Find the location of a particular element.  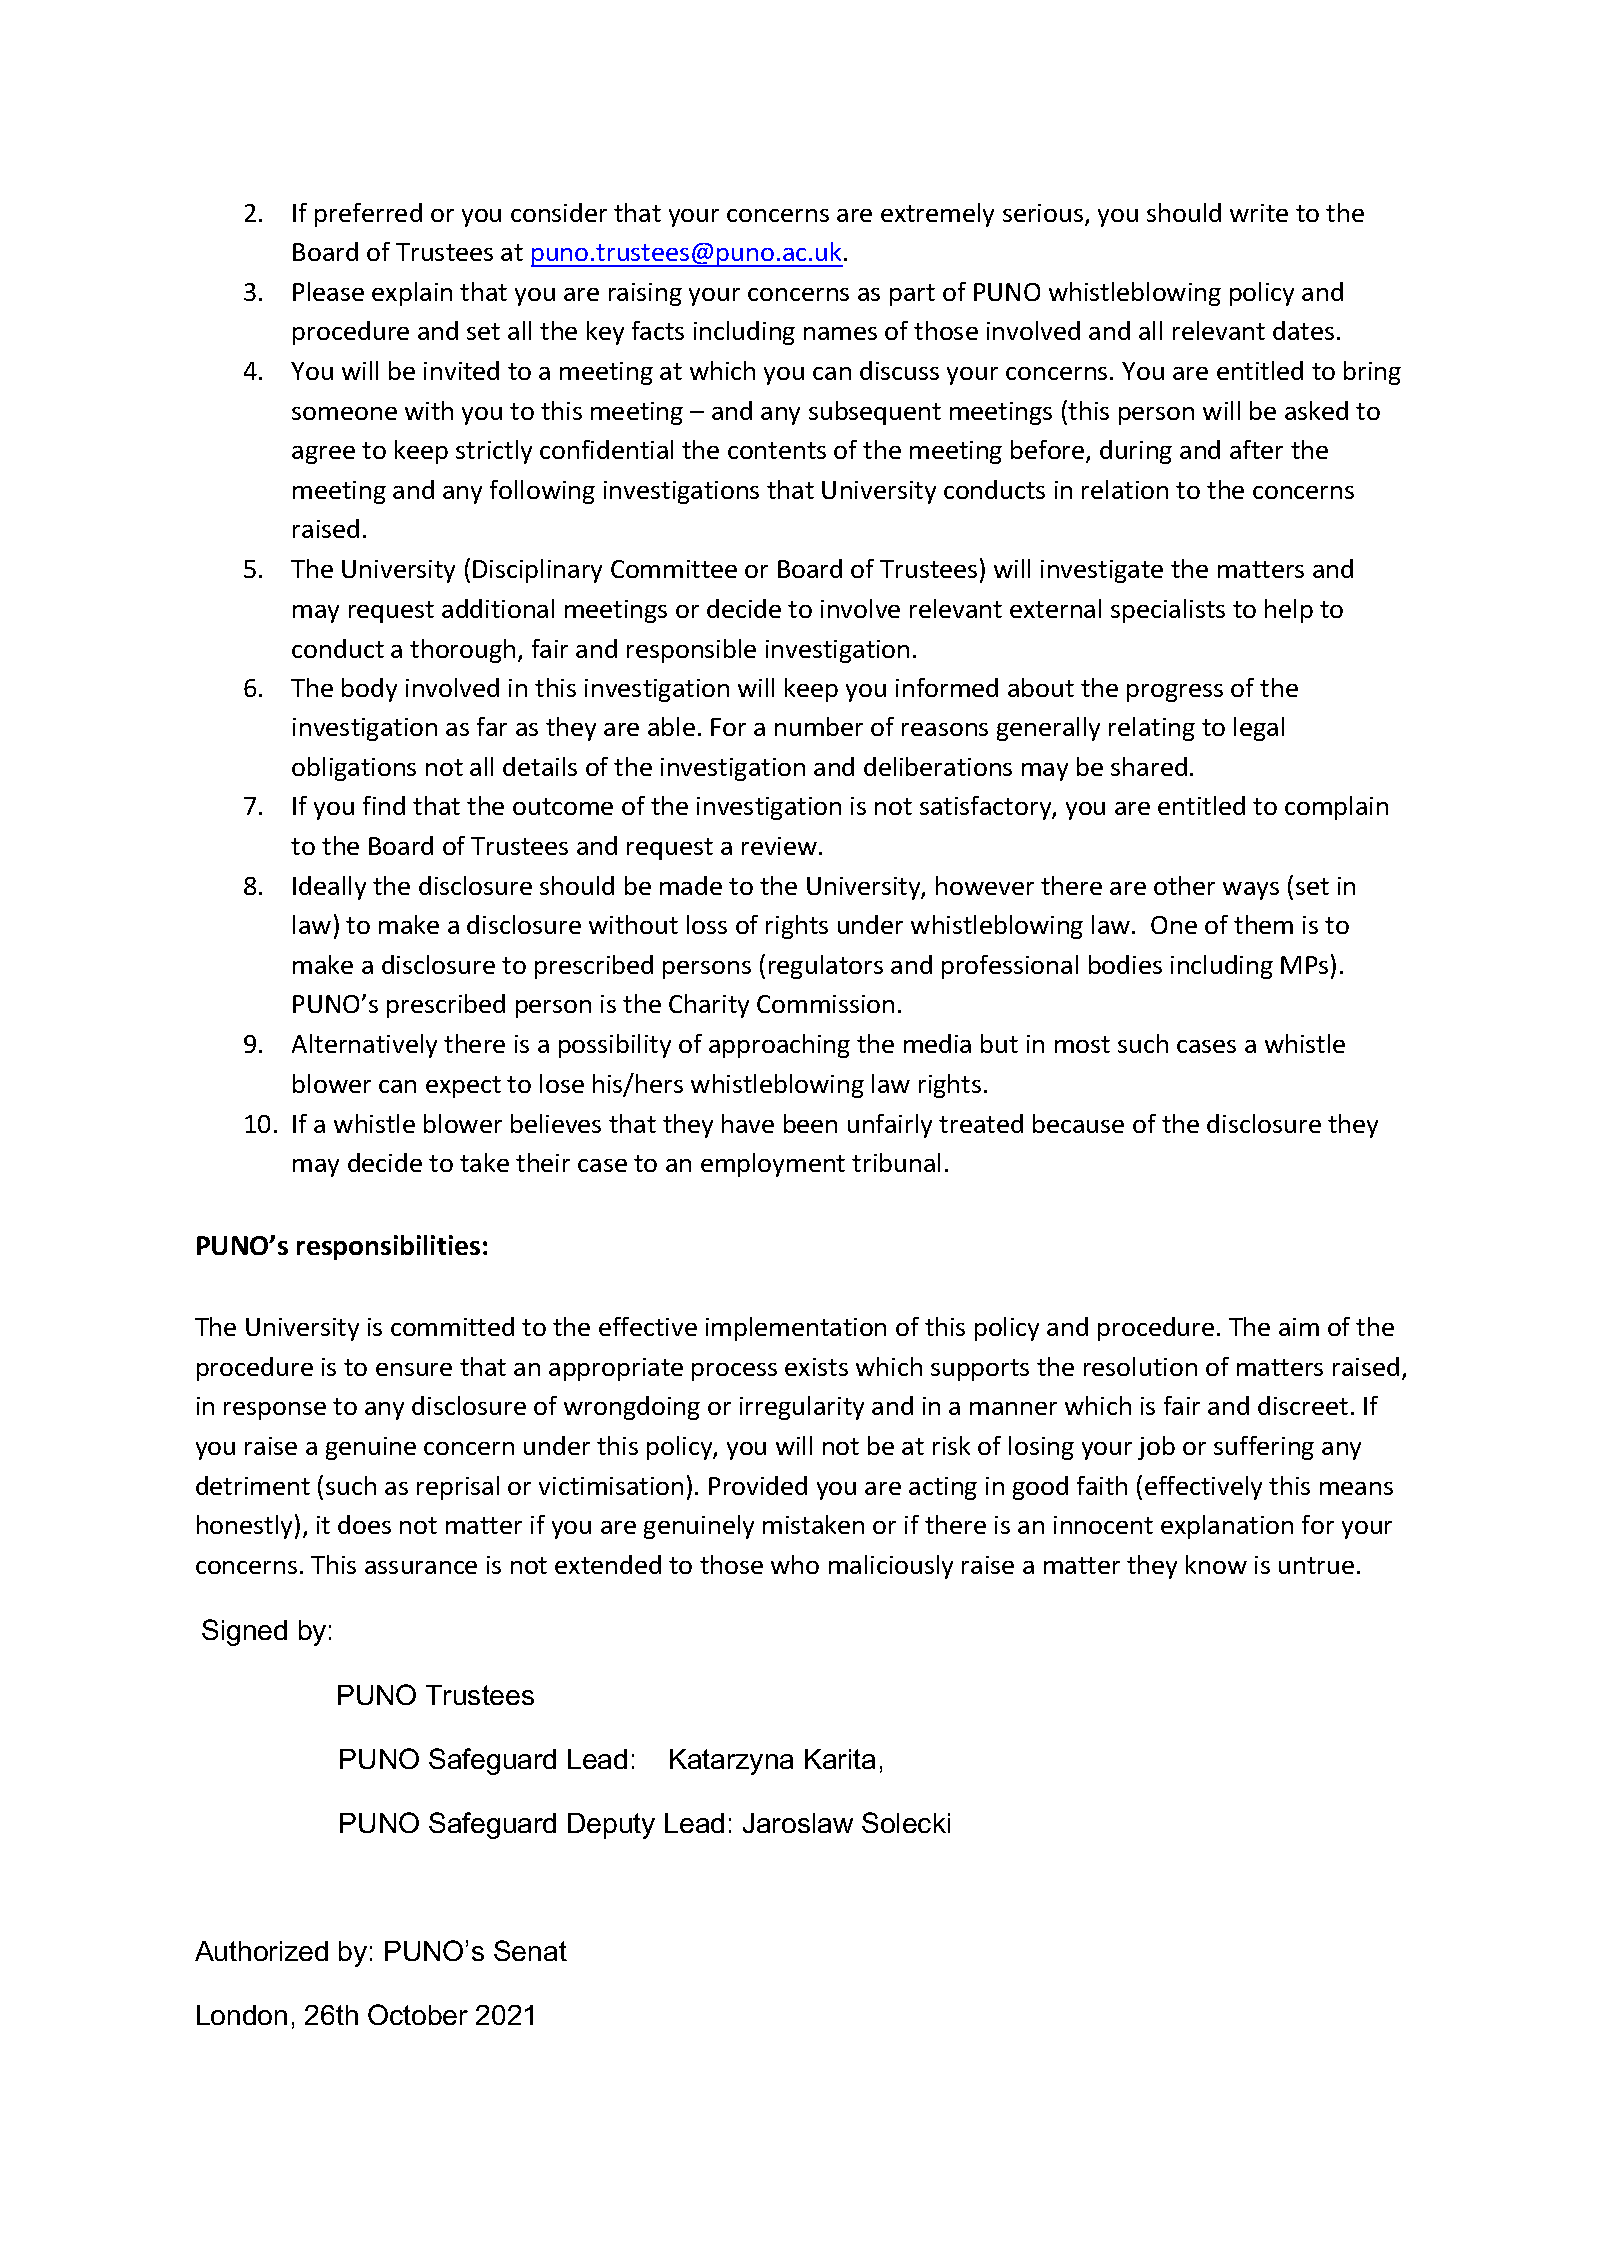

names is located at coordinates (840, 333).
